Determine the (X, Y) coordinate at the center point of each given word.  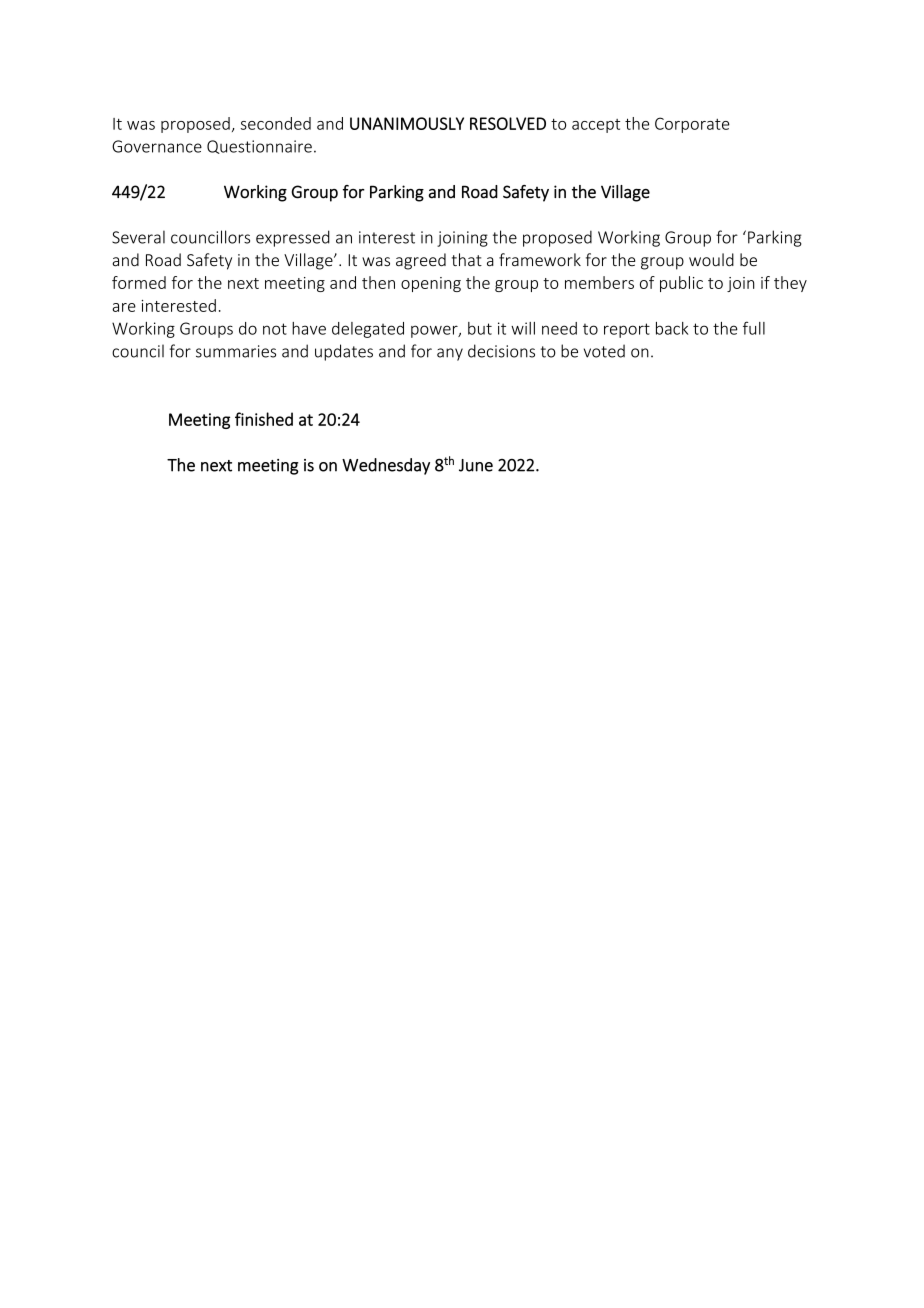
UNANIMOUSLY (407, 123)
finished (264, 419)
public (681, 284)
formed (139, 282)
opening (431, 284)
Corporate (692, 125)
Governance (157, 146)
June (476, 465)
